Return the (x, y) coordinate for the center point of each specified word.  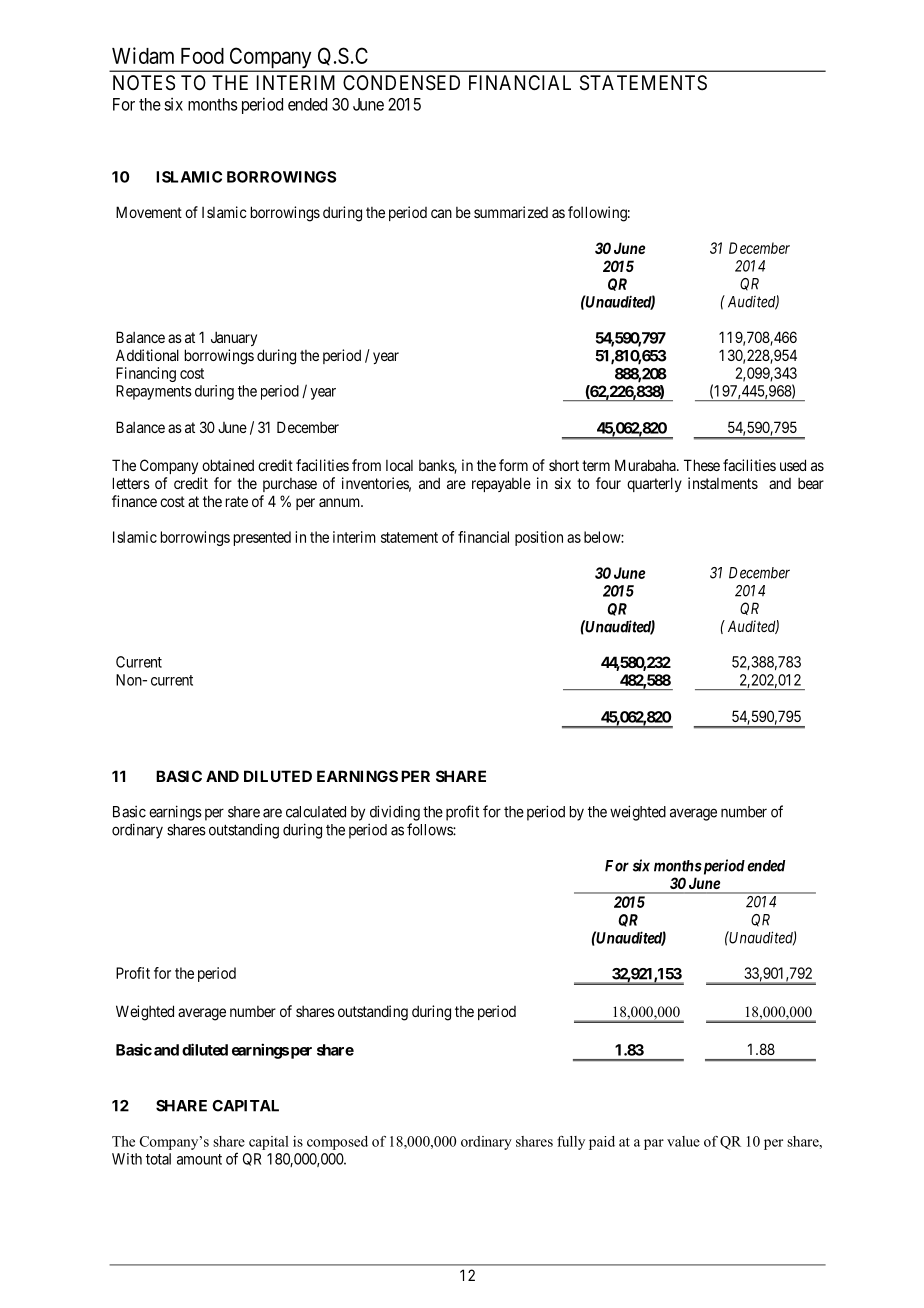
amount (199, 1159)
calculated (316, 812)
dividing (395, 813)
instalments (723, 483)
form (513, 465)
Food (202, 56)
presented (262, 538)
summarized (511, 212)
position (539, 538)
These (702, 465)
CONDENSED (401, 83)
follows (430, 829)
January (234, 338)
